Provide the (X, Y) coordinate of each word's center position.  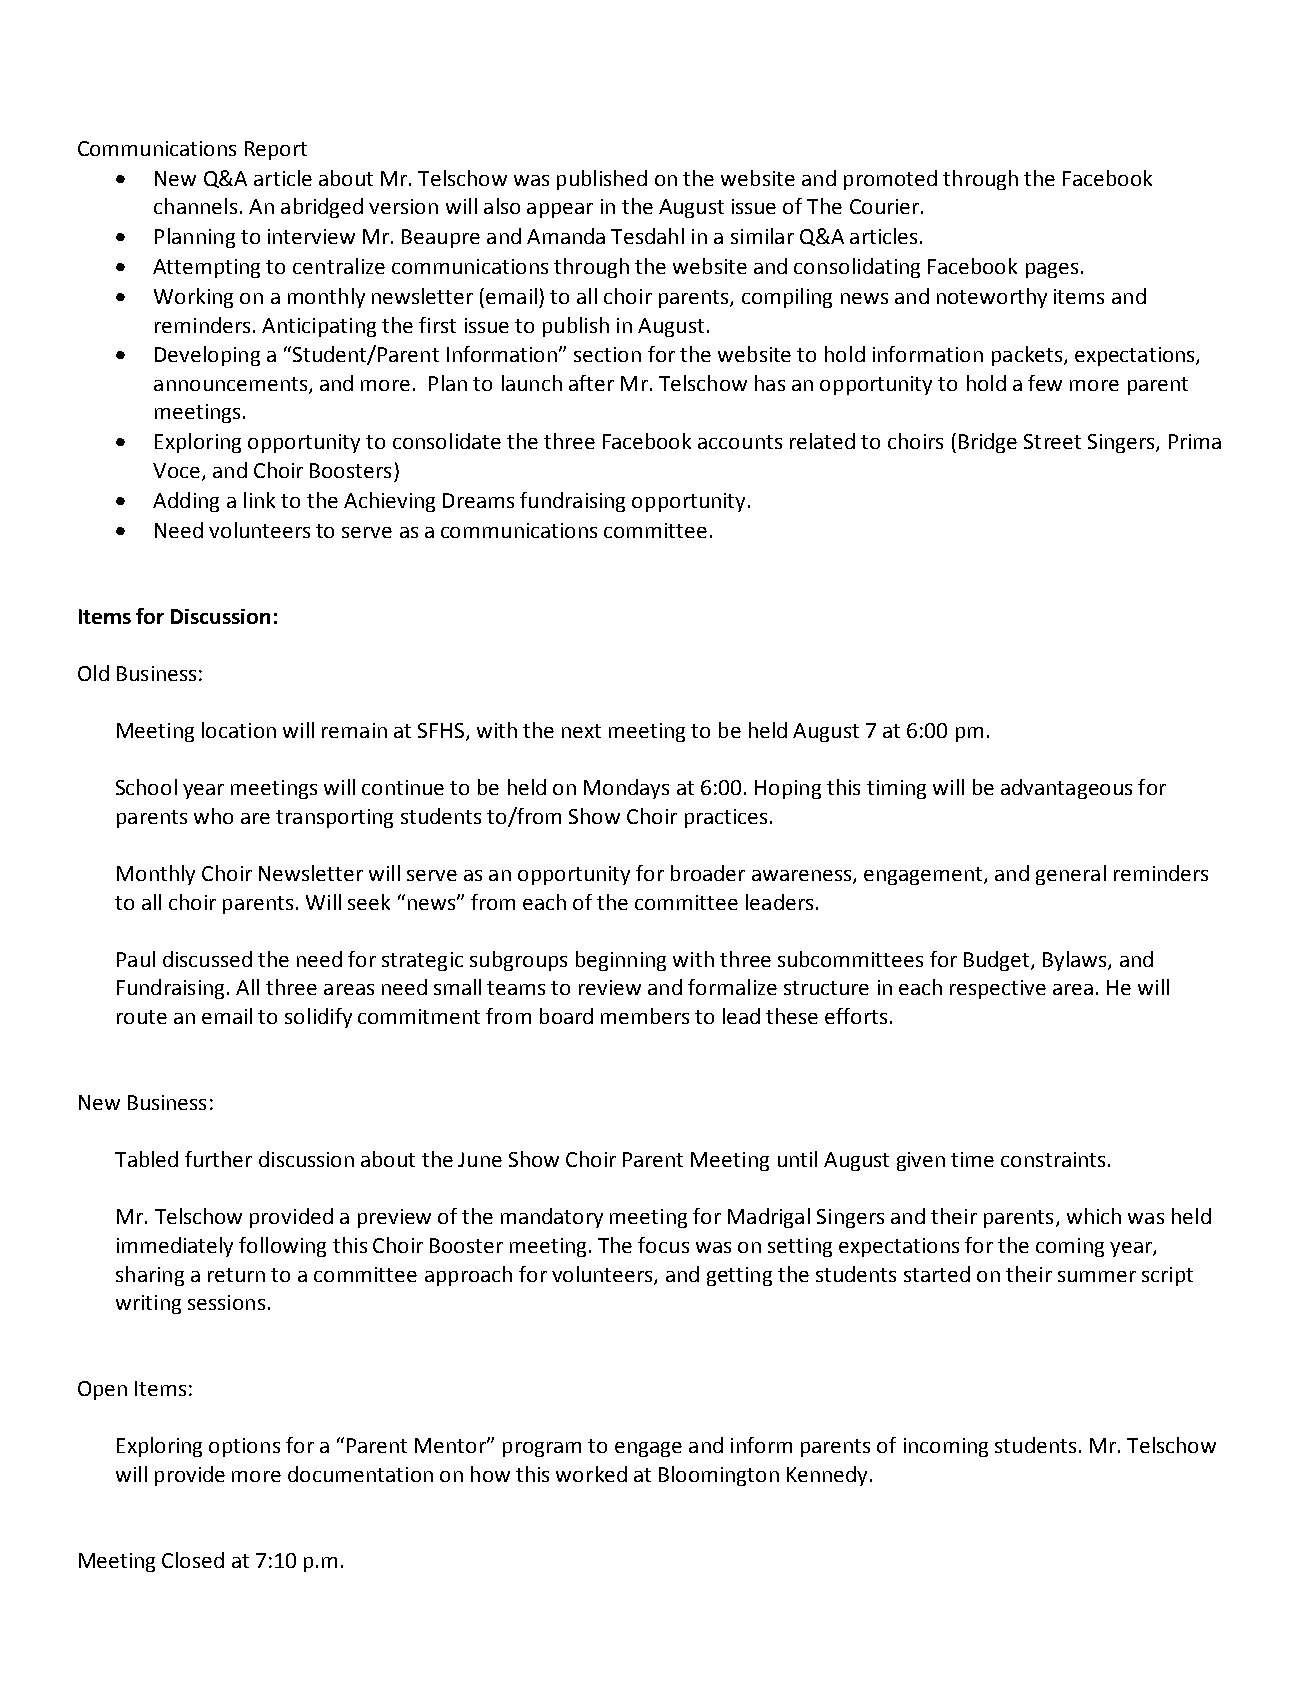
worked (591, 1474)
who (213, 816)
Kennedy (829, 1476)
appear (560, 210)
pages (1052, 270)
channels (195, 206)
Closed (193, 1560)
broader (708, 873)
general (1071, 875)
